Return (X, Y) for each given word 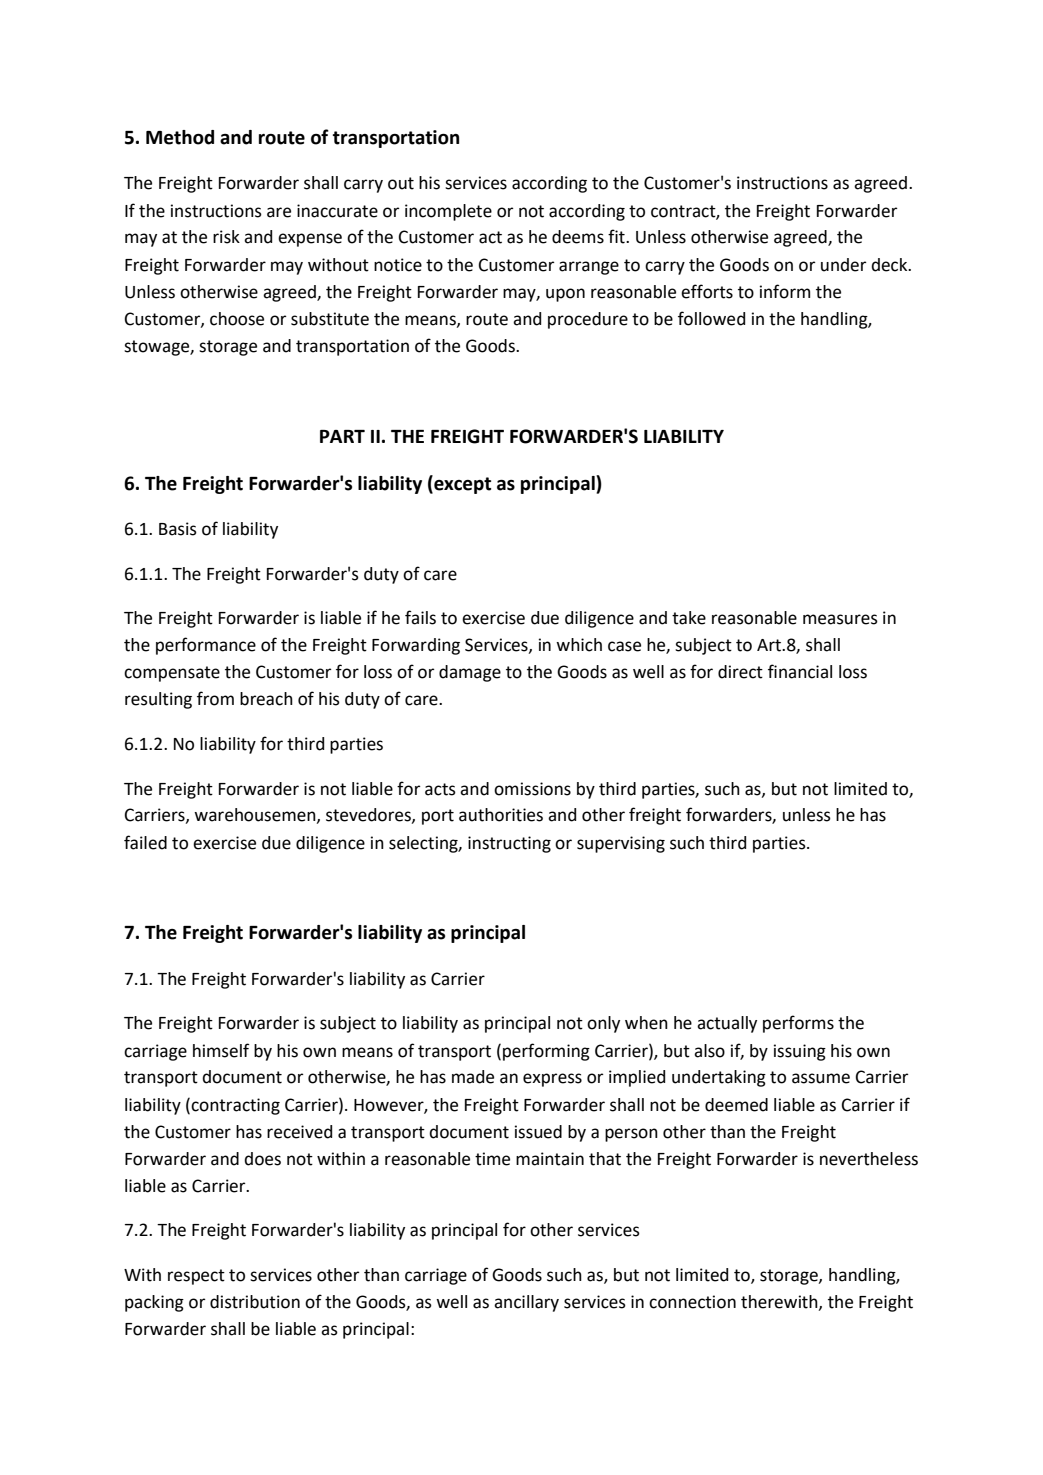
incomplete (448, 212)
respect (196, 1277)
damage (470, 673)
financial (800, 671)
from (215, 698)
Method (180, 137)
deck (890, 265)
